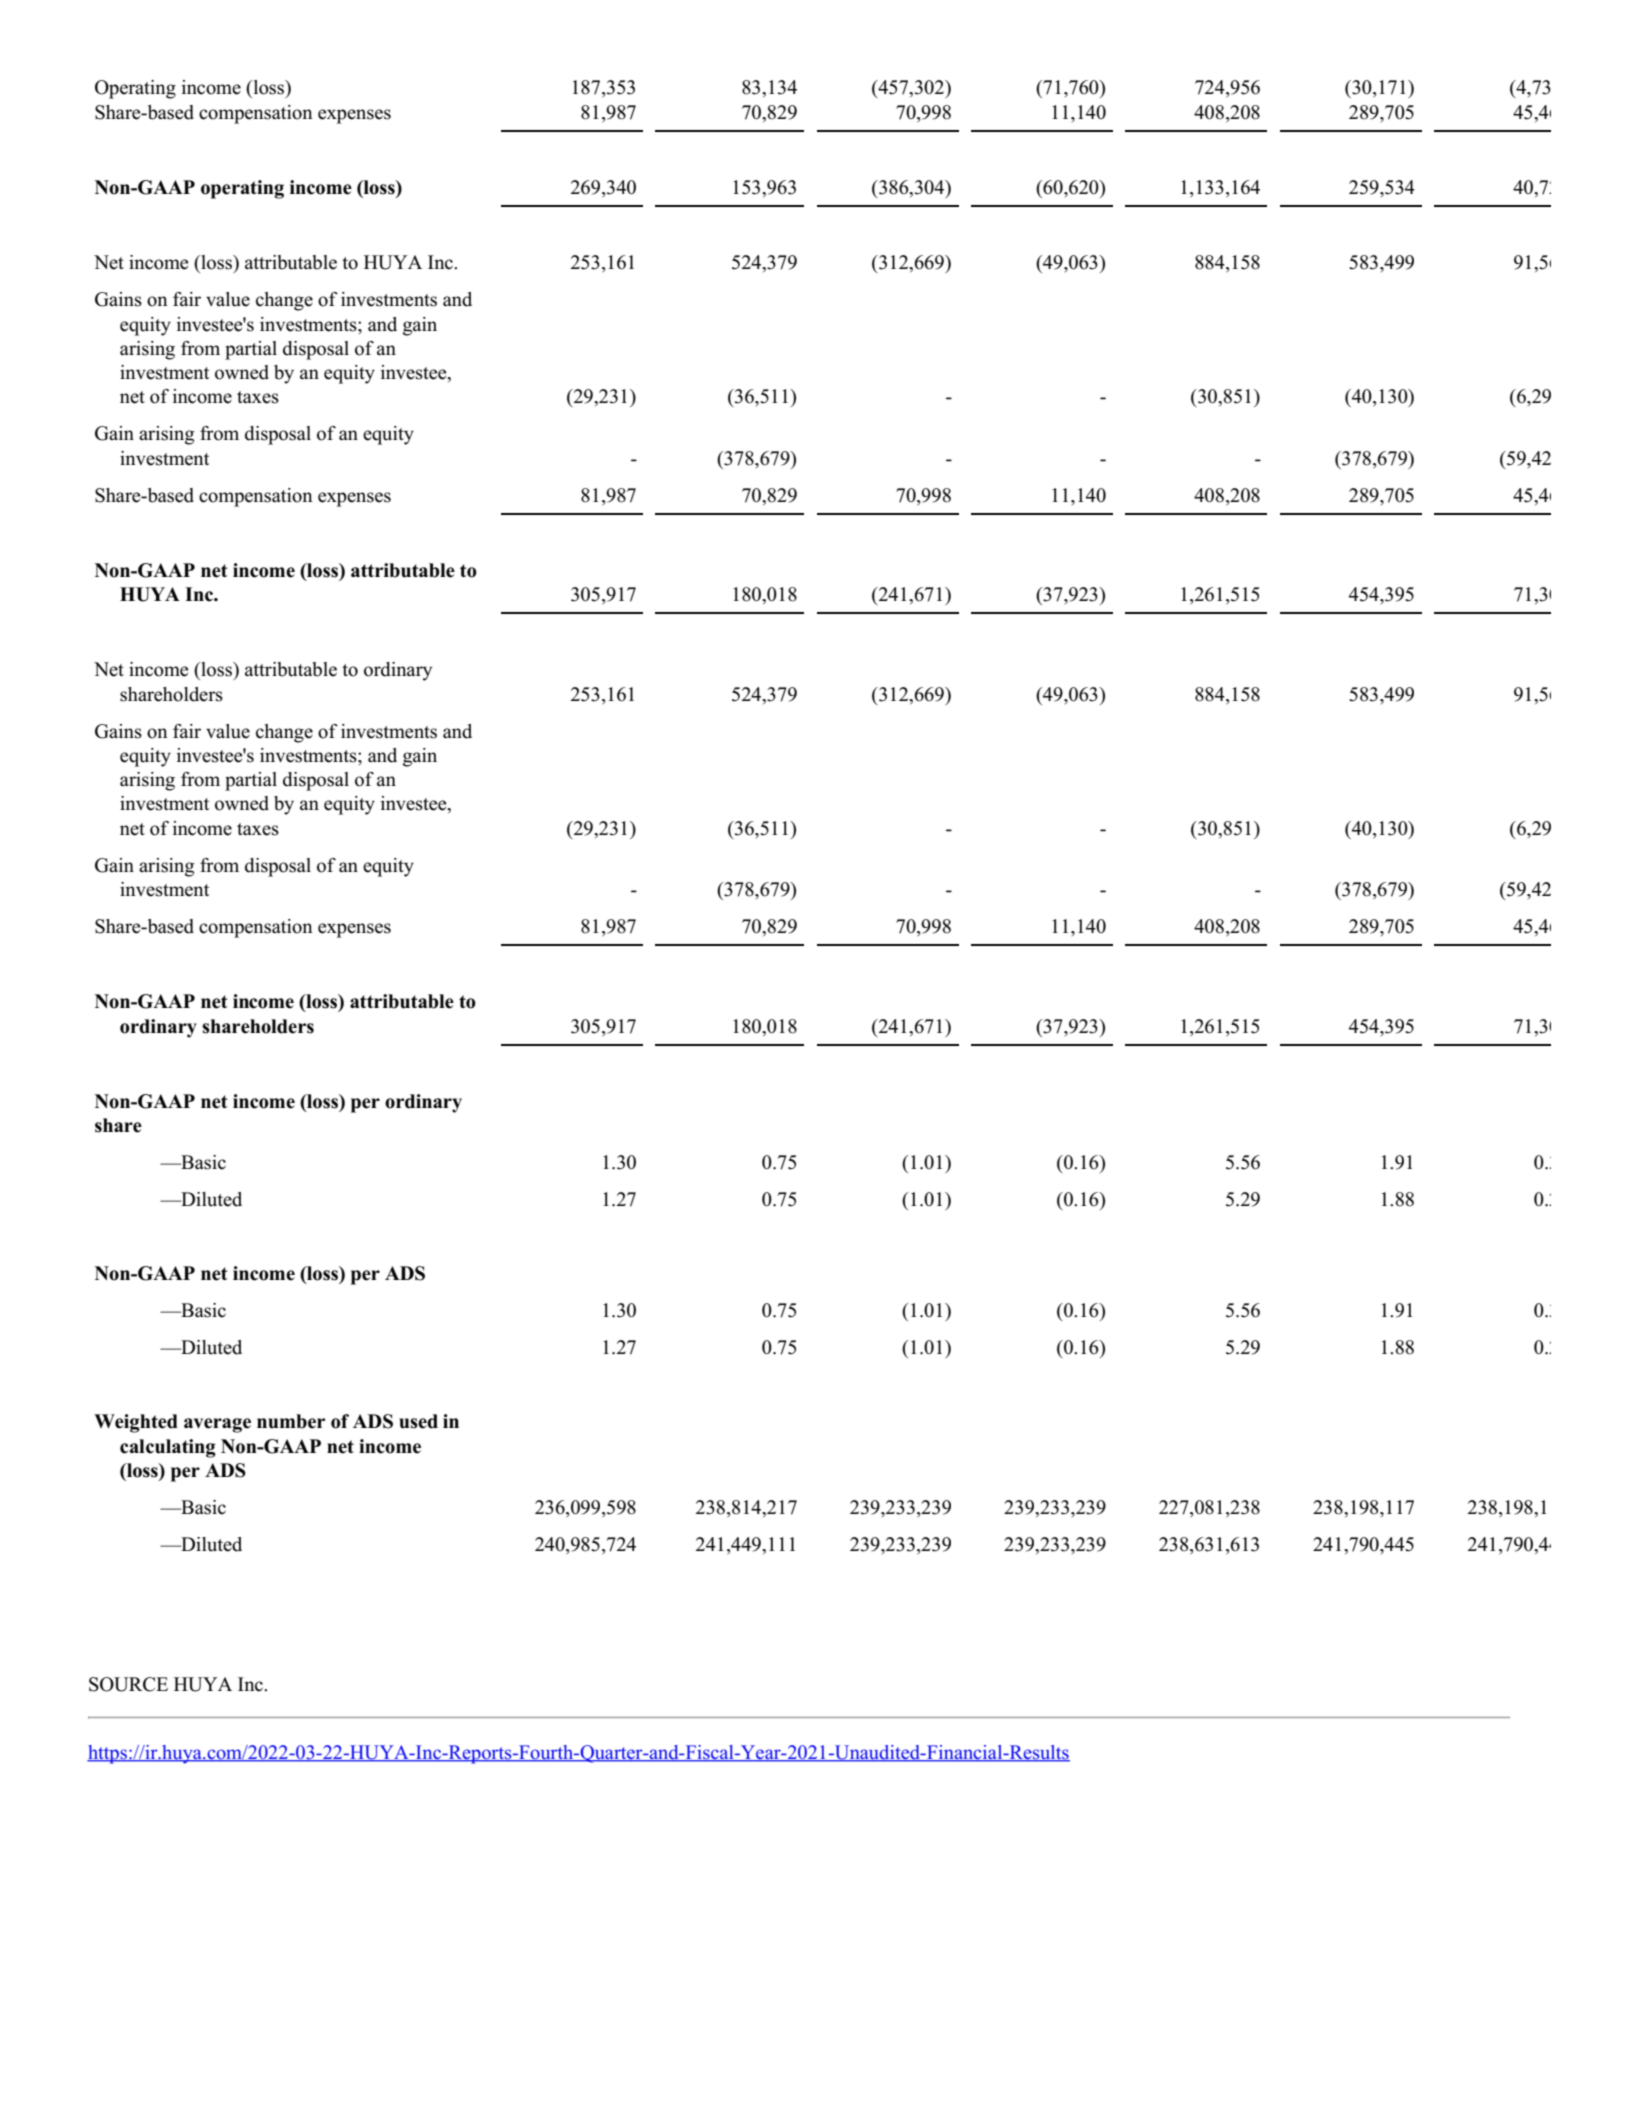  What do you see at coordinates (418, 1421) in the screenshot?
I see `used` at bounding box center [418, 1421].
